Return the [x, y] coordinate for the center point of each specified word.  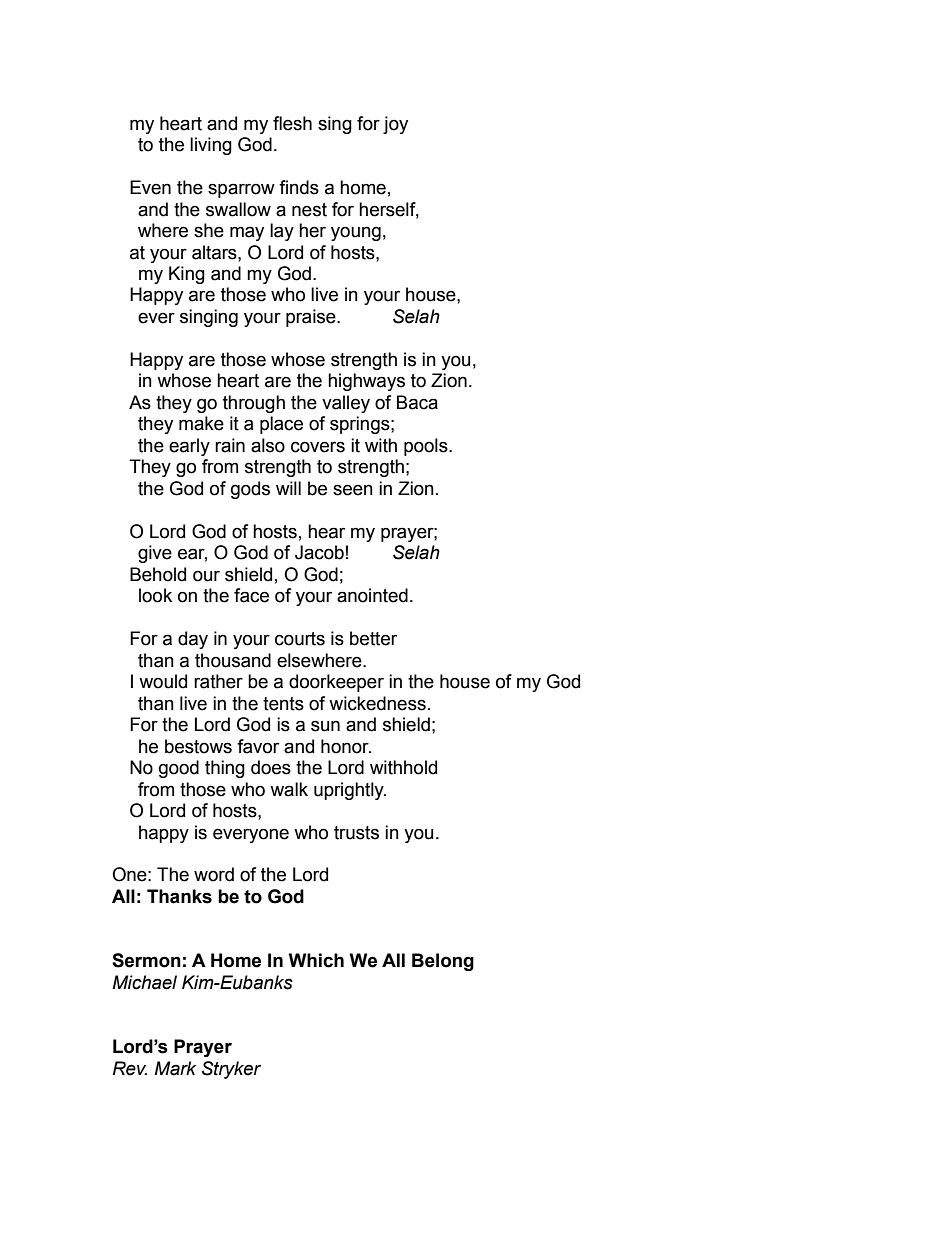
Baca [417, 402]
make [201, 423]
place [281, 425]
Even [150, 187]
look [155, 595]
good [179, 769]
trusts [356, 833]
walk [289, 789]
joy [395, 125]
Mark [175, 1068]
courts [300, 639]
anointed [372, 595]
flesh [292, 123]
